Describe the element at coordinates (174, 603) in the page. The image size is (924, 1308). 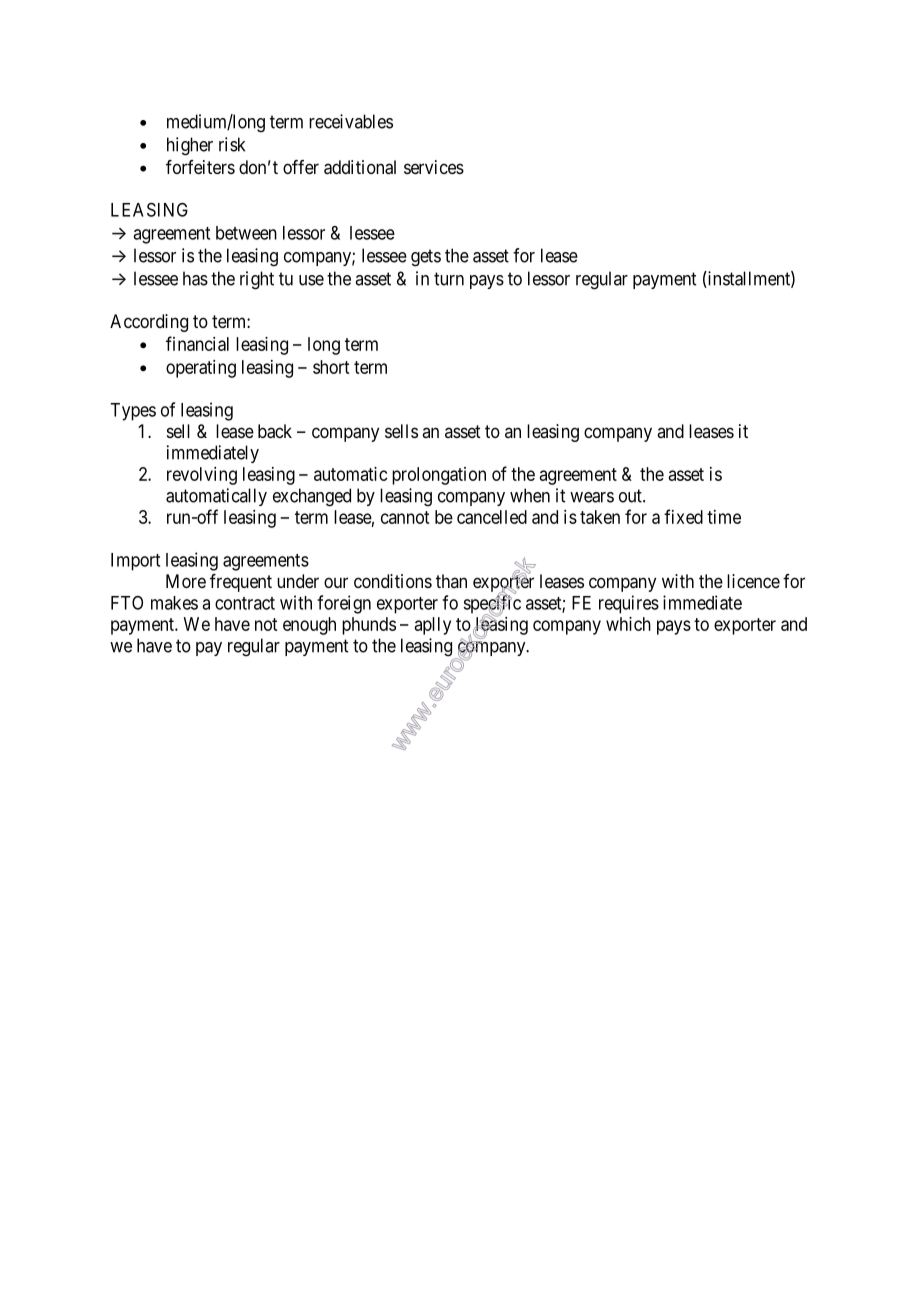
I see `makes` at that location.
